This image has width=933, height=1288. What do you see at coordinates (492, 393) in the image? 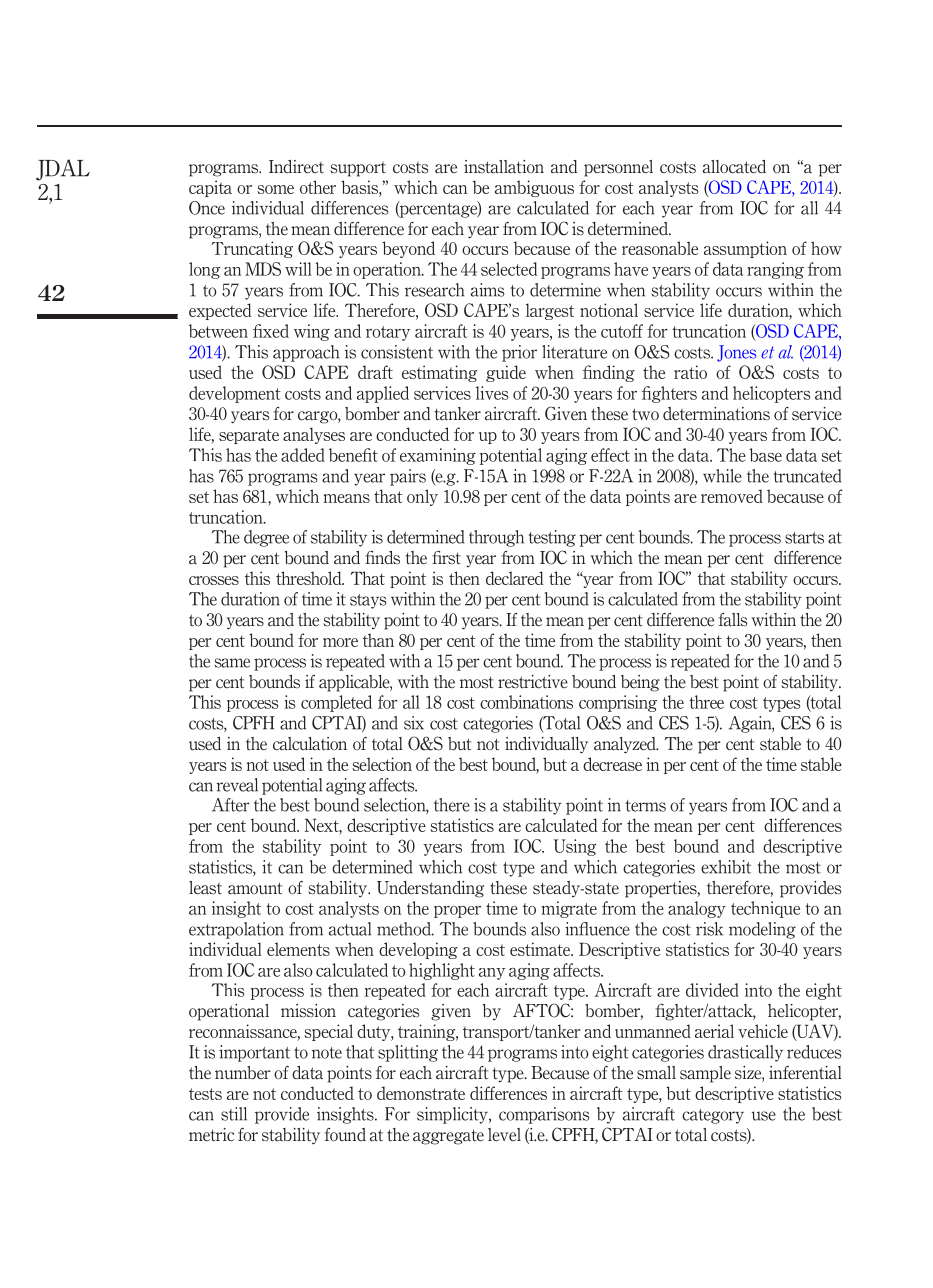
I see `lives` at bounding box center [492, 393].
